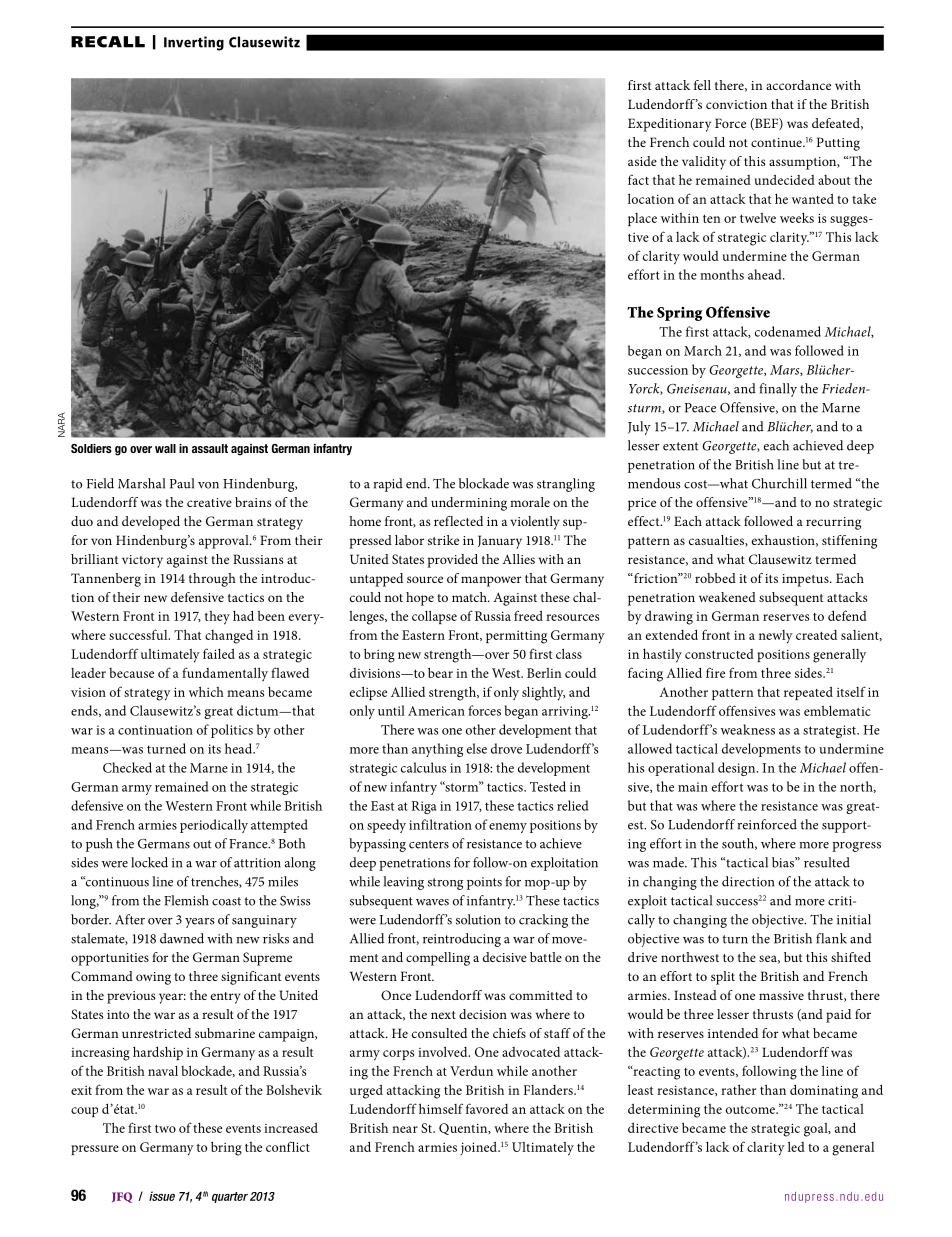 Image resolution: width=952 pixels, height=1237 pixels. Describe the element at coordinates (642, 161) in the screenshot. I see `aside` at that location.
